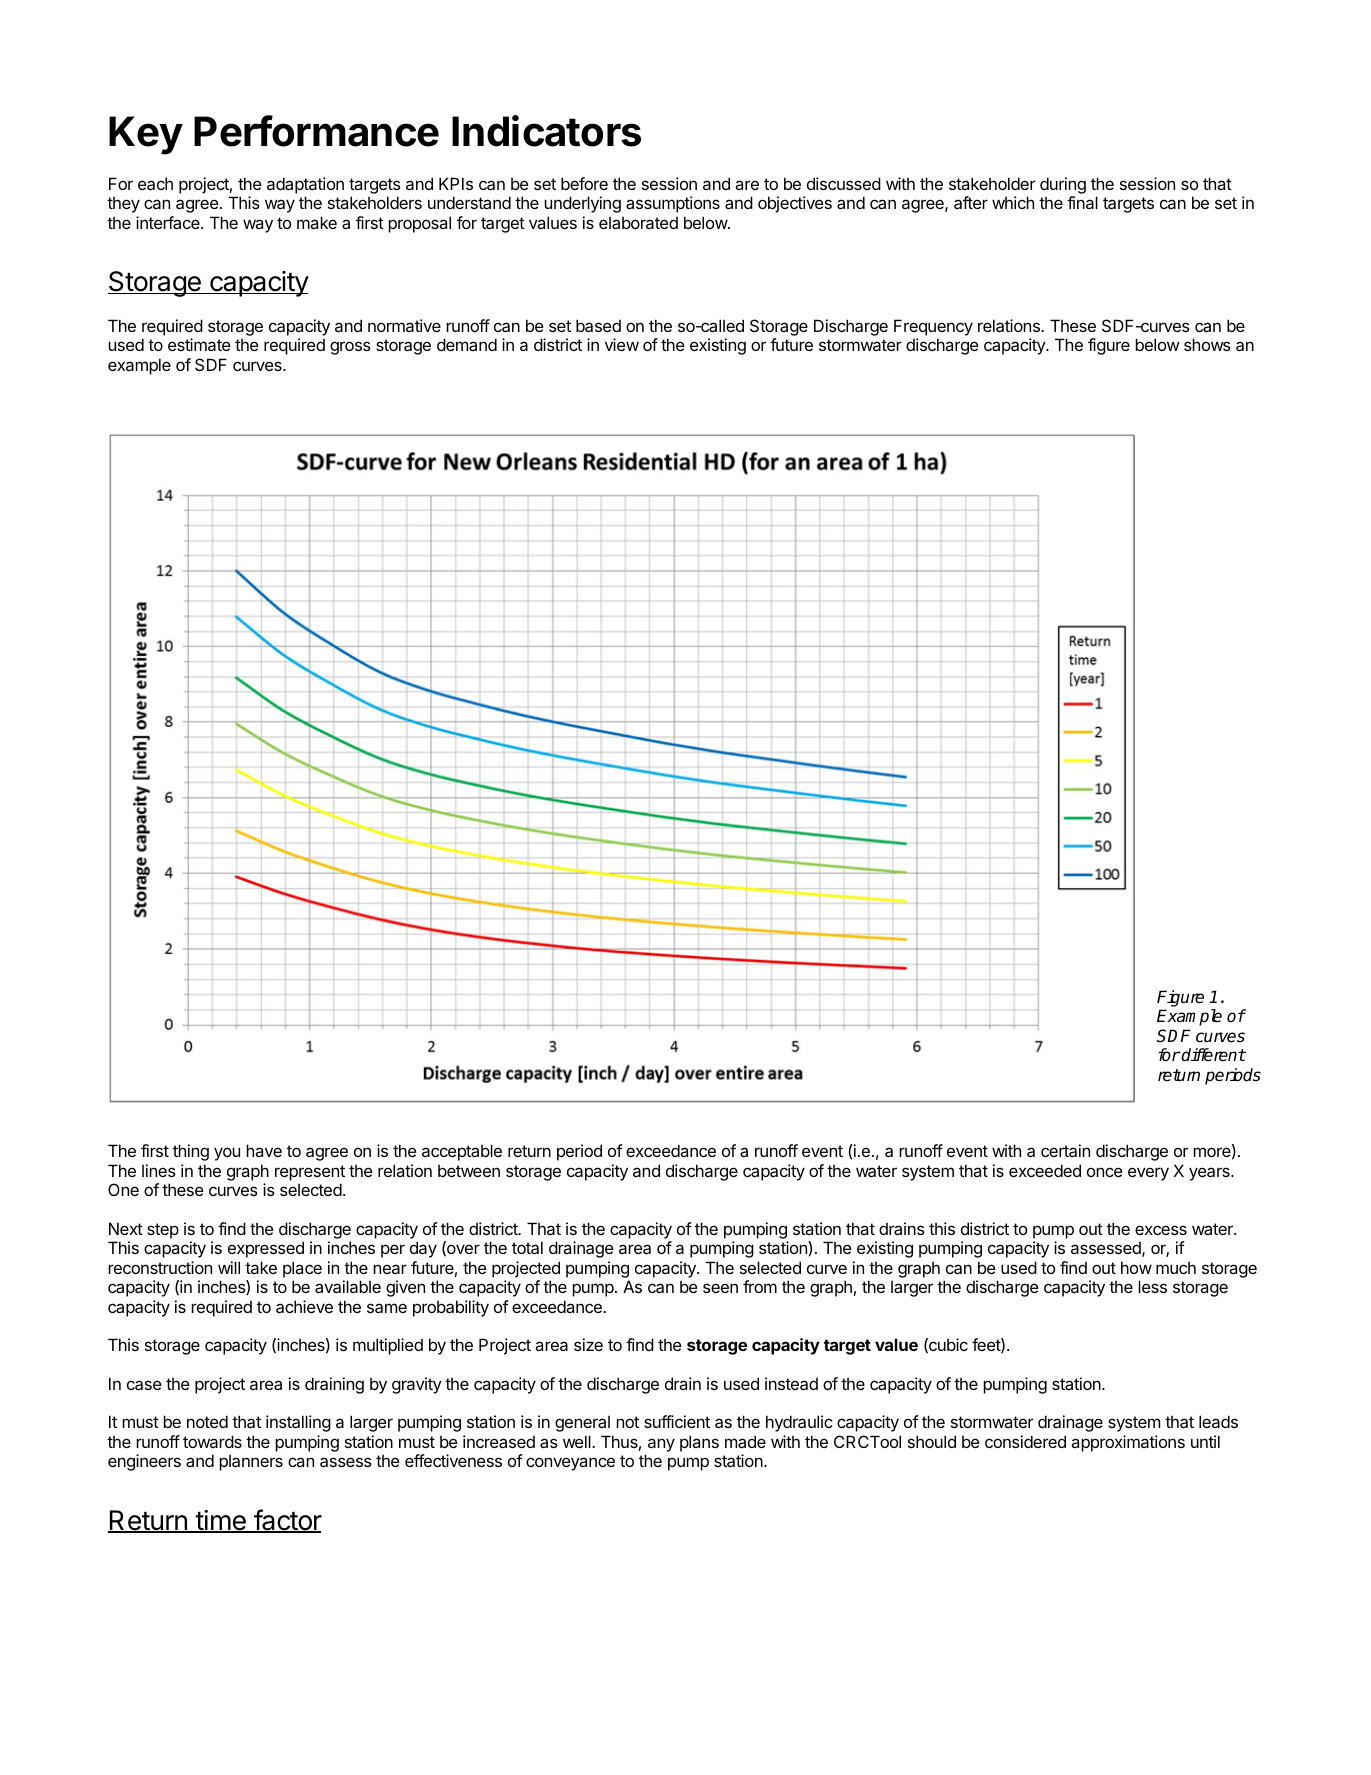  Describe the element at coordinates (1063, 185) in the page. I see `during` at that location.
